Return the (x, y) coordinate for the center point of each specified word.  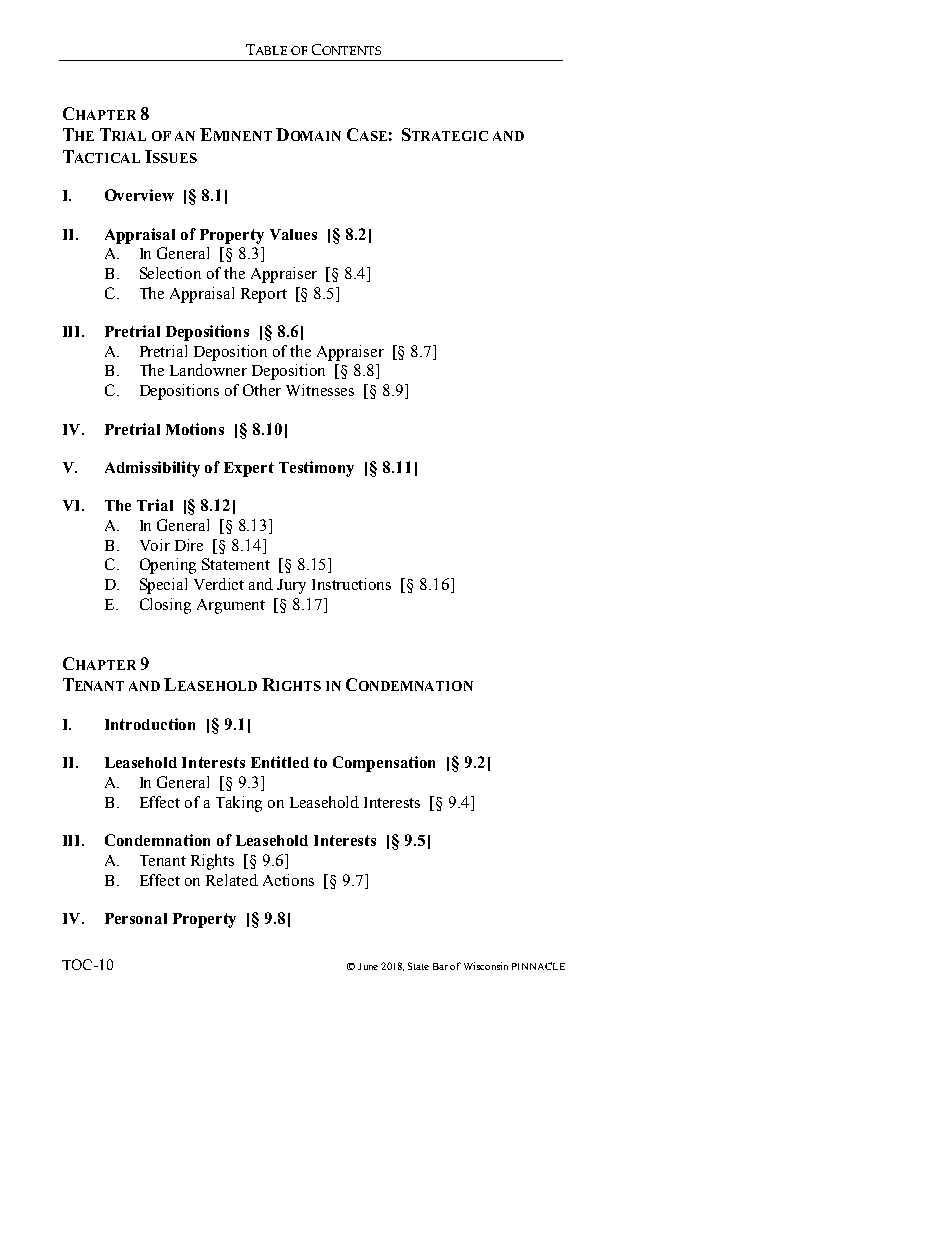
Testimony (316, 469)
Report (264, 295)
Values (293, 234)
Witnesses (320, 390)
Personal (136, 918)
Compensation (384, 764)
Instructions (351, 584)
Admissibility (152, 469)
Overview (139, 195)
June (368, 966)
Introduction (150, 724)
